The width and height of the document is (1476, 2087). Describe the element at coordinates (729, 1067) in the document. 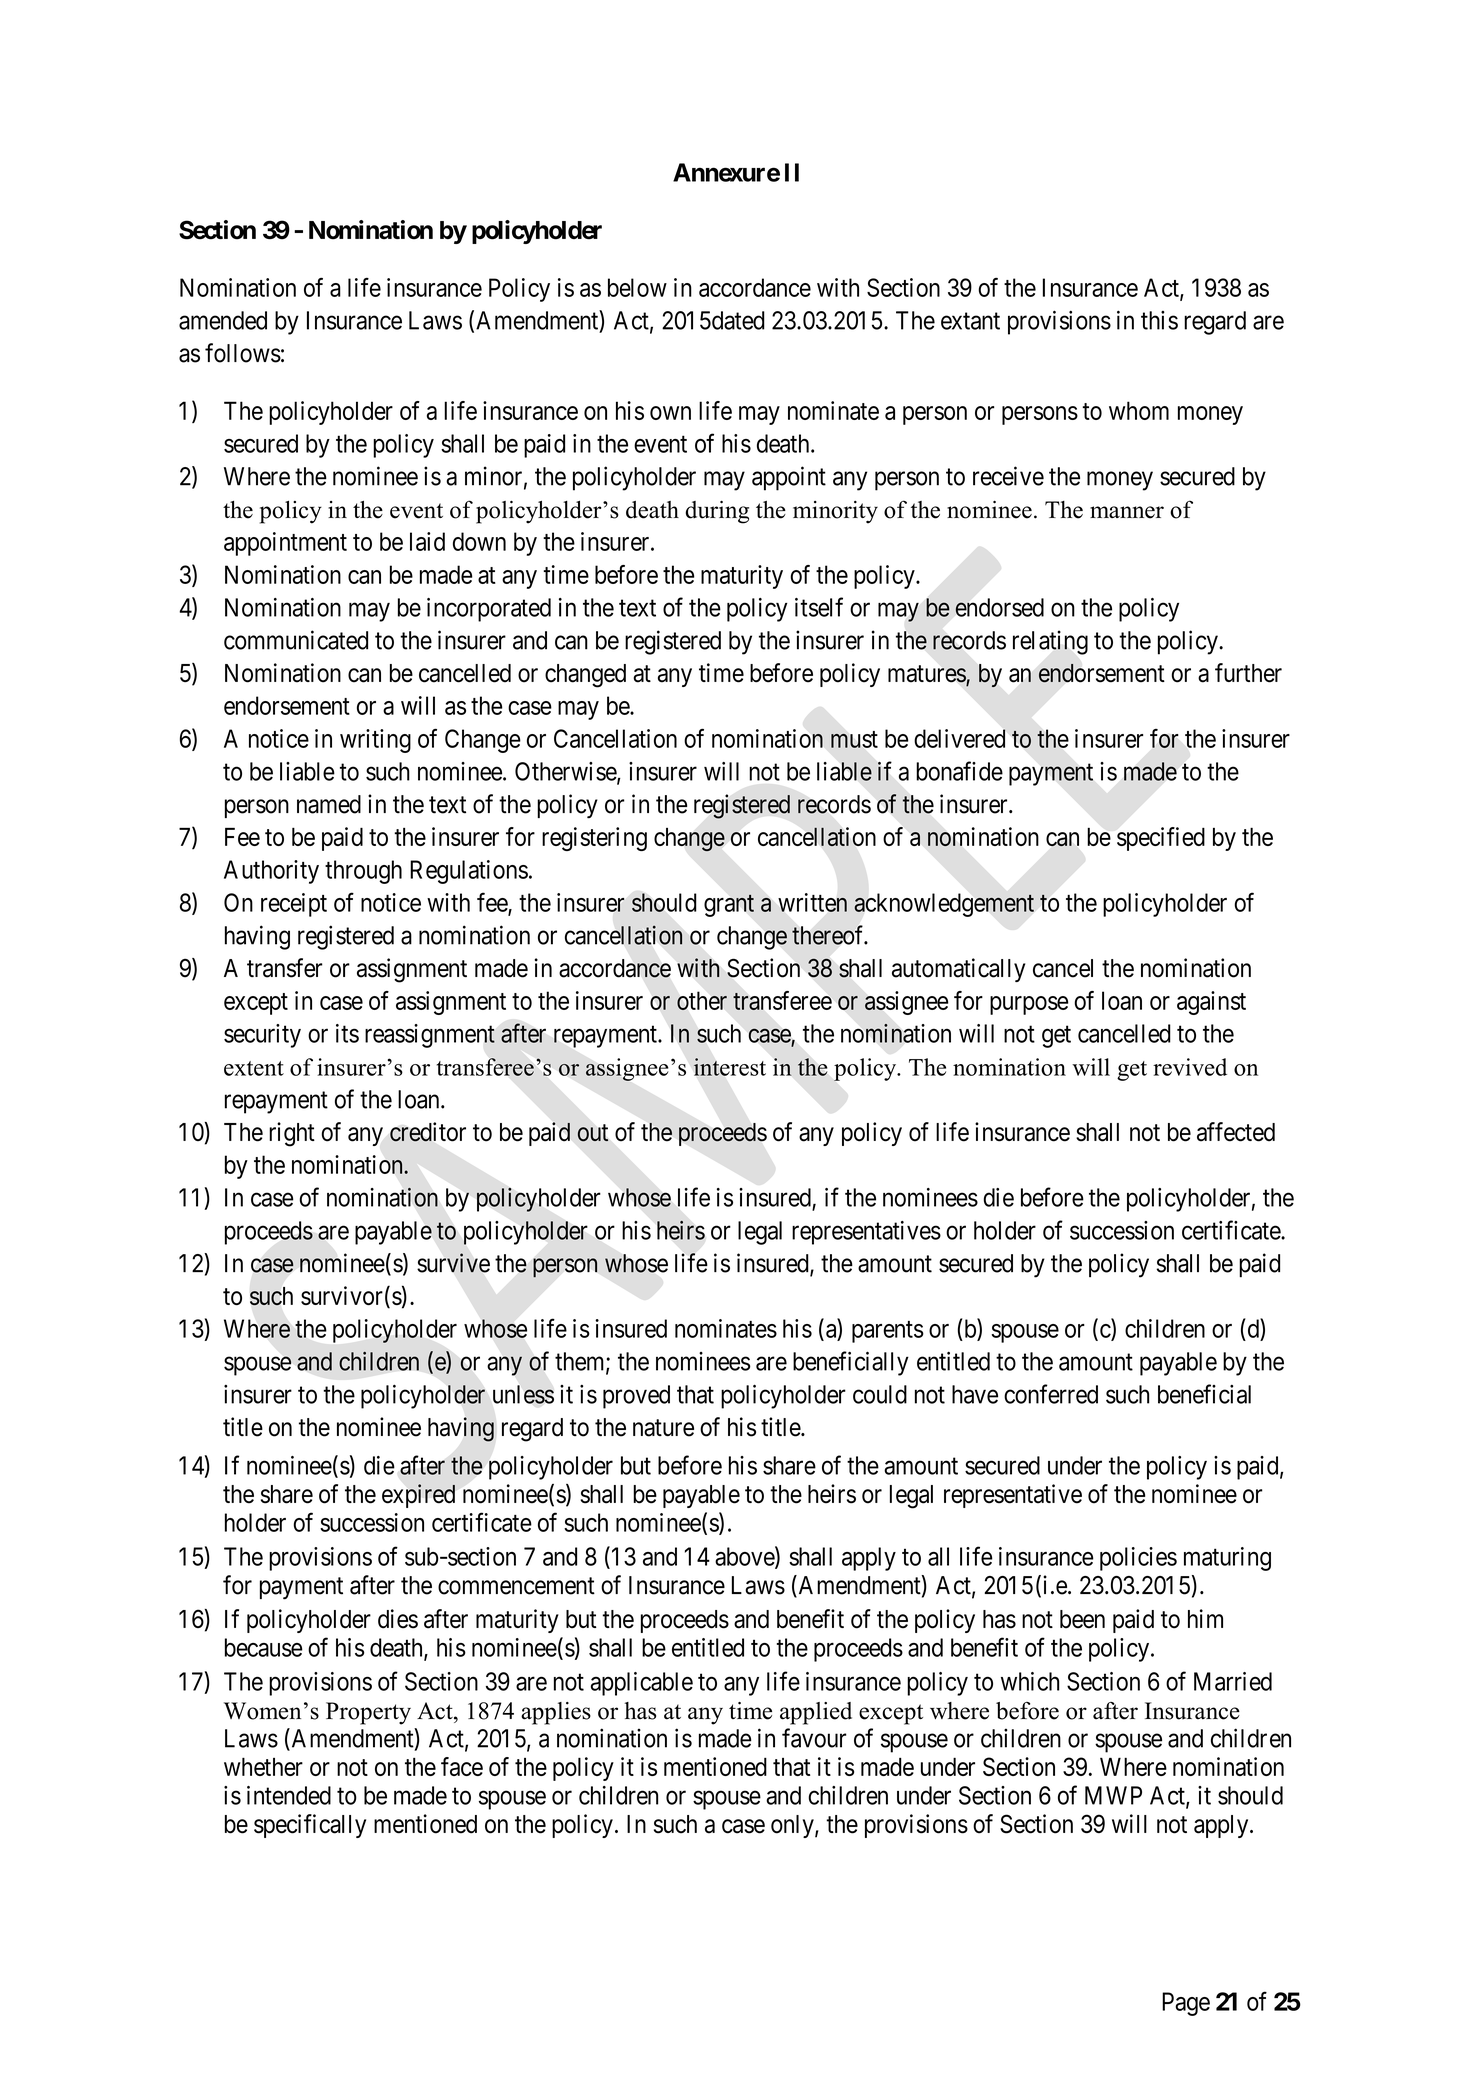

I see `interest` at that location.
